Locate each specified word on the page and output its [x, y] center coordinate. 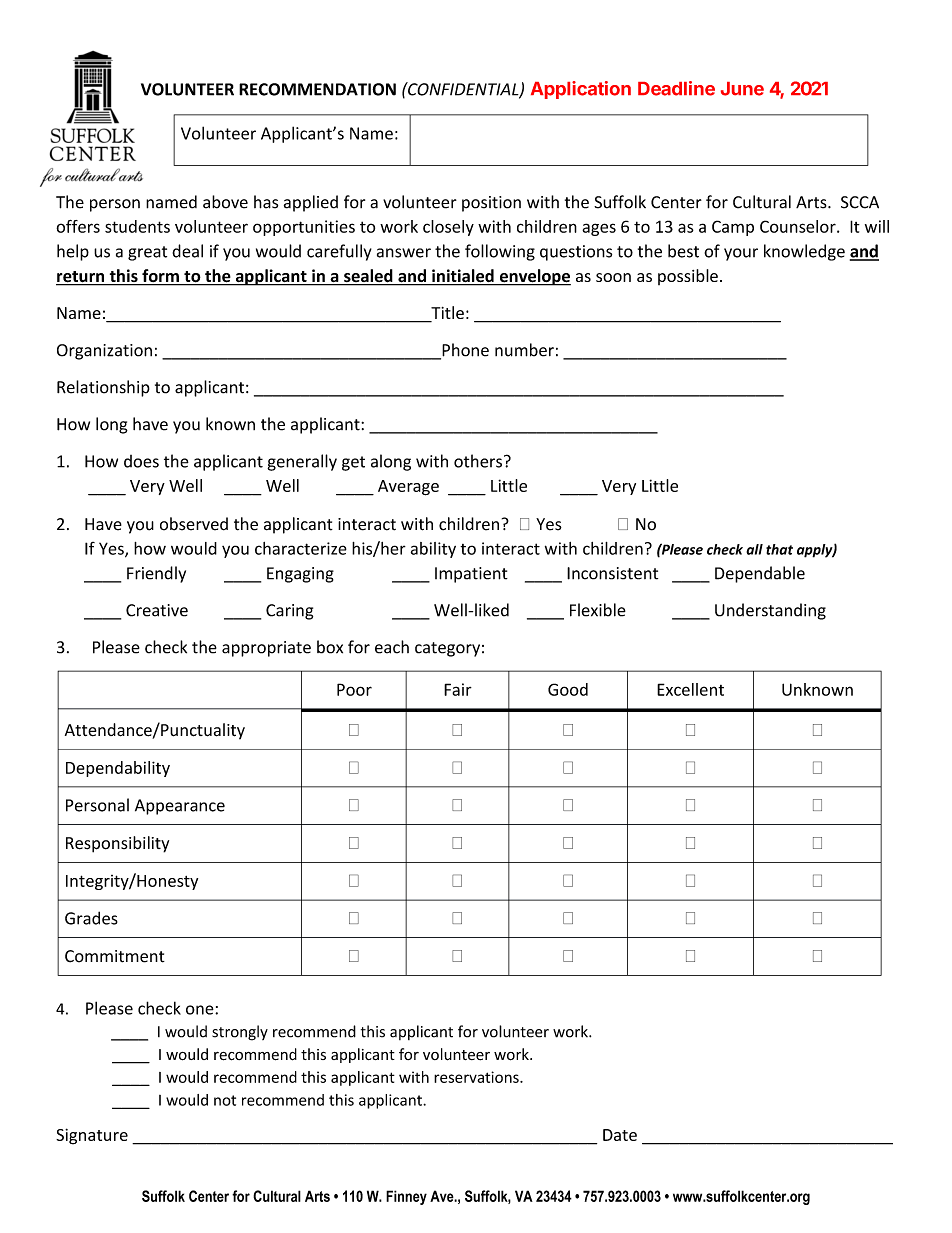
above [225, 202]
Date [620, 1135]
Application [581, 90]
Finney [406, 1197]
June [742, 89]
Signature [92, 1136]
